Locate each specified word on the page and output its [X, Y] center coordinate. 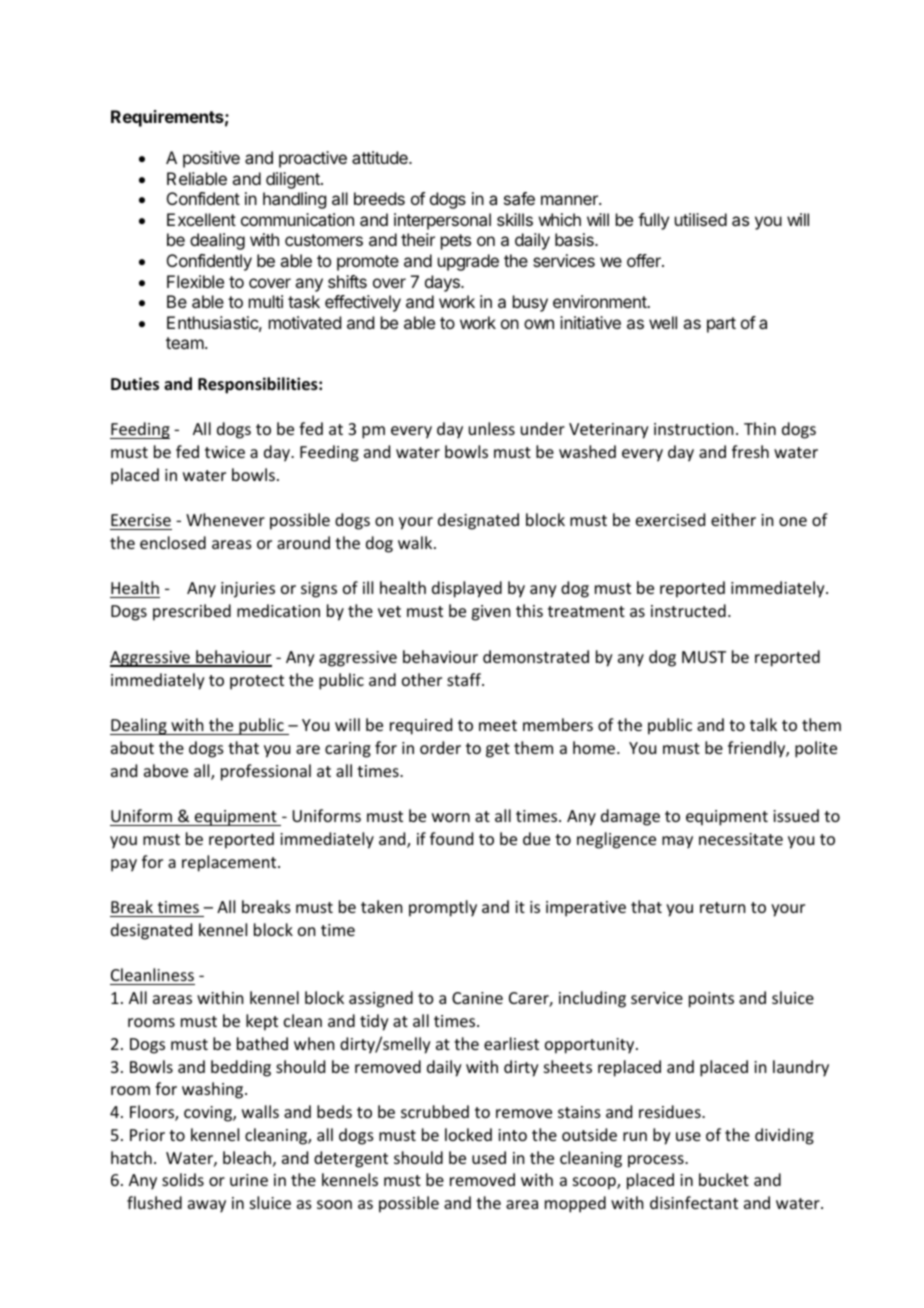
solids [183, 1179]
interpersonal [442, 221]
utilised [701, 219]
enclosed [173, 542]
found [451, 838]
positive [211, 159]
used [489, 1157]
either [733, 519]
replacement [230, 863]
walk [416, 542]
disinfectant [694, 1202]
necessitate [741, 839]
